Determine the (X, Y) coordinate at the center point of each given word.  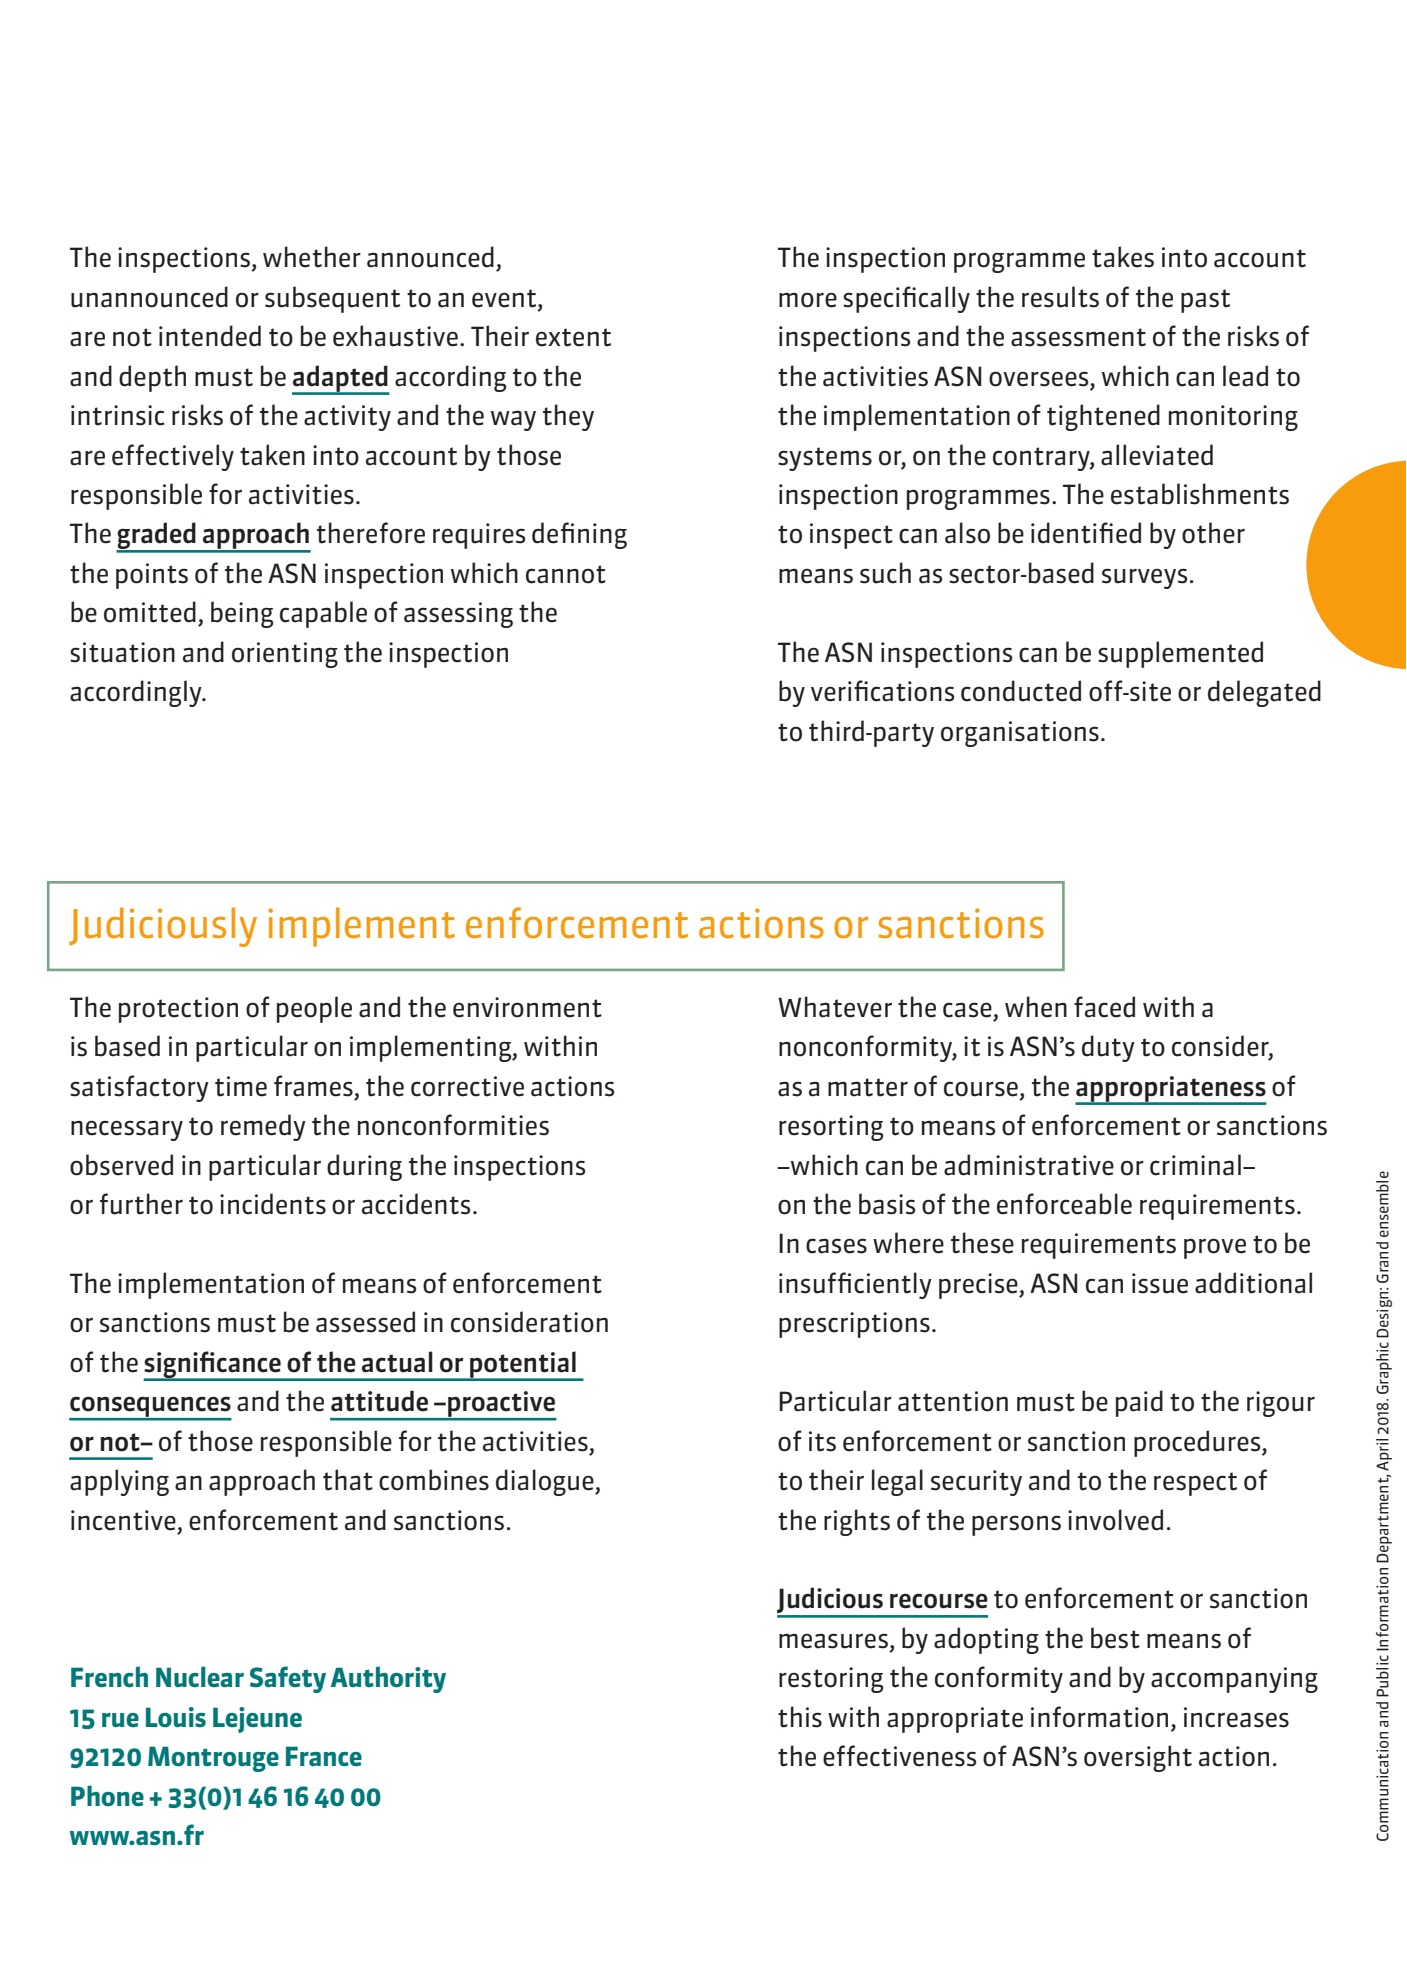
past (1205, 301)
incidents (273, 1204)
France (324, 1756)
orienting (285, 655)
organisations (1020, 734)
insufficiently (855, 1285)
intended (210, 336)
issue (1160, 1283)
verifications (882, 691)
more (808, 300)
